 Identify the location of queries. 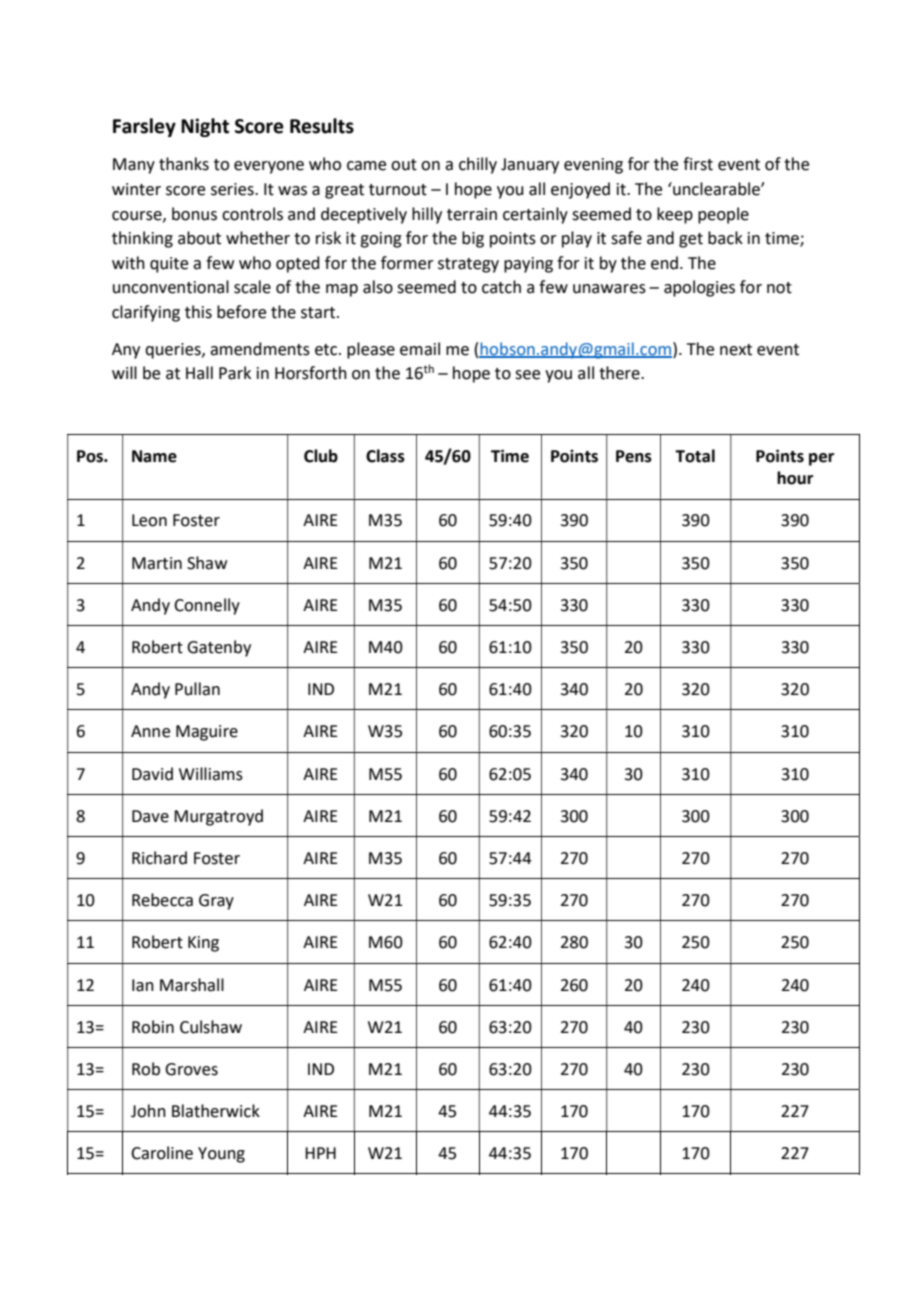
(174, 351).
